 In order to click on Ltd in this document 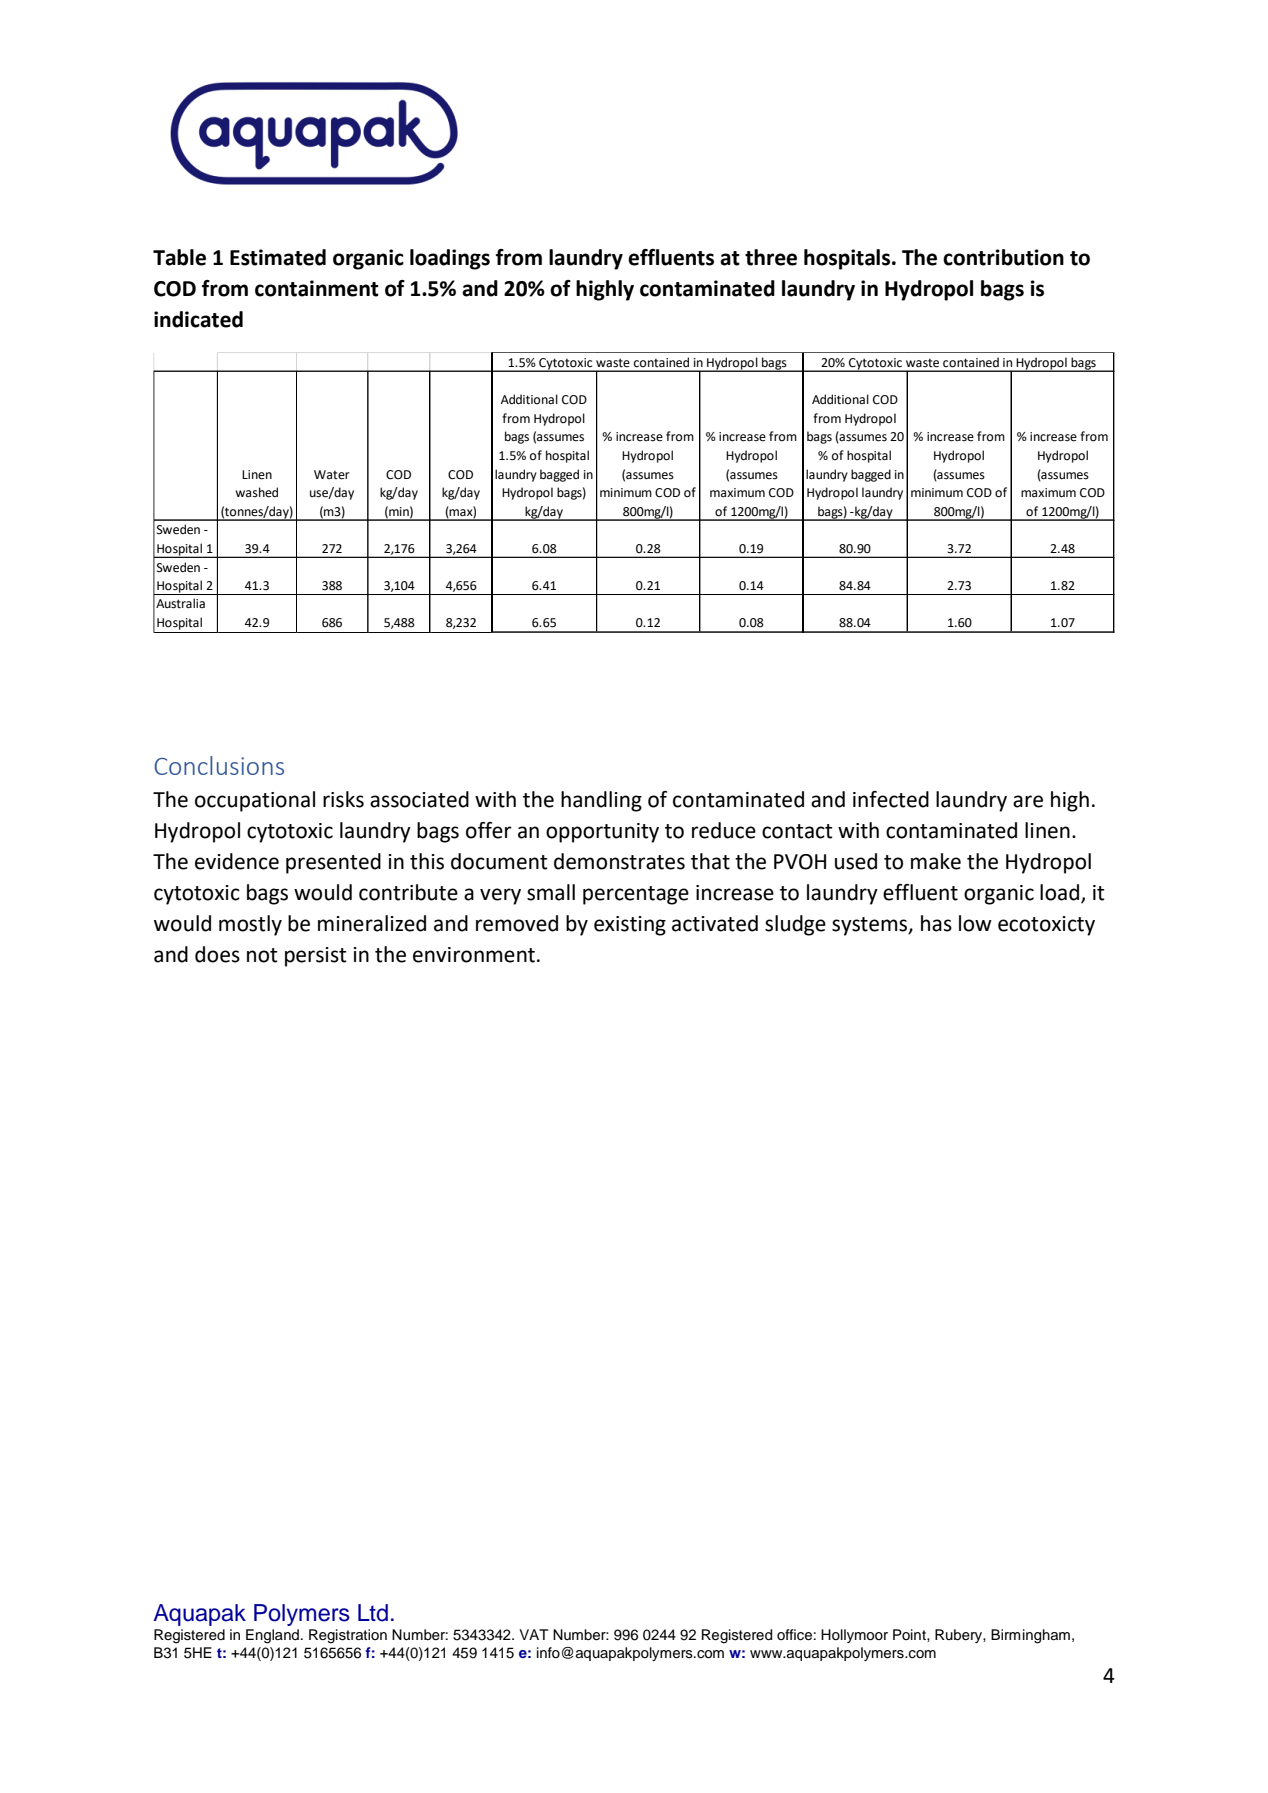, I will do `click(373, 1613)`.
